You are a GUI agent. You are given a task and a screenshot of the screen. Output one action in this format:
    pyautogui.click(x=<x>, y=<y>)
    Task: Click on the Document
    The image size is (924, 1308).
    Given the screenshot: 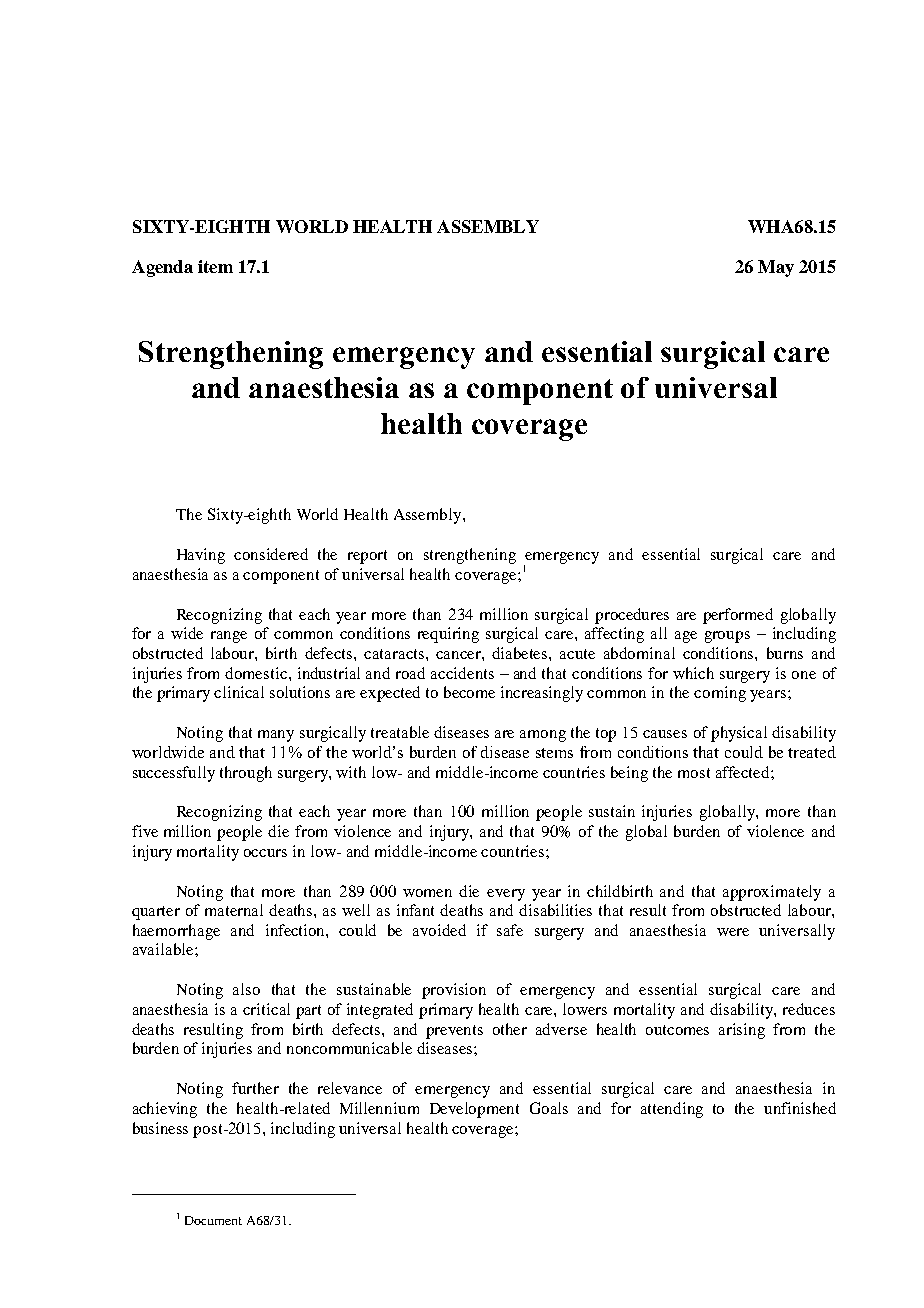 What is the action you would take?
    pyautogui.click(x=213, y=1220)
